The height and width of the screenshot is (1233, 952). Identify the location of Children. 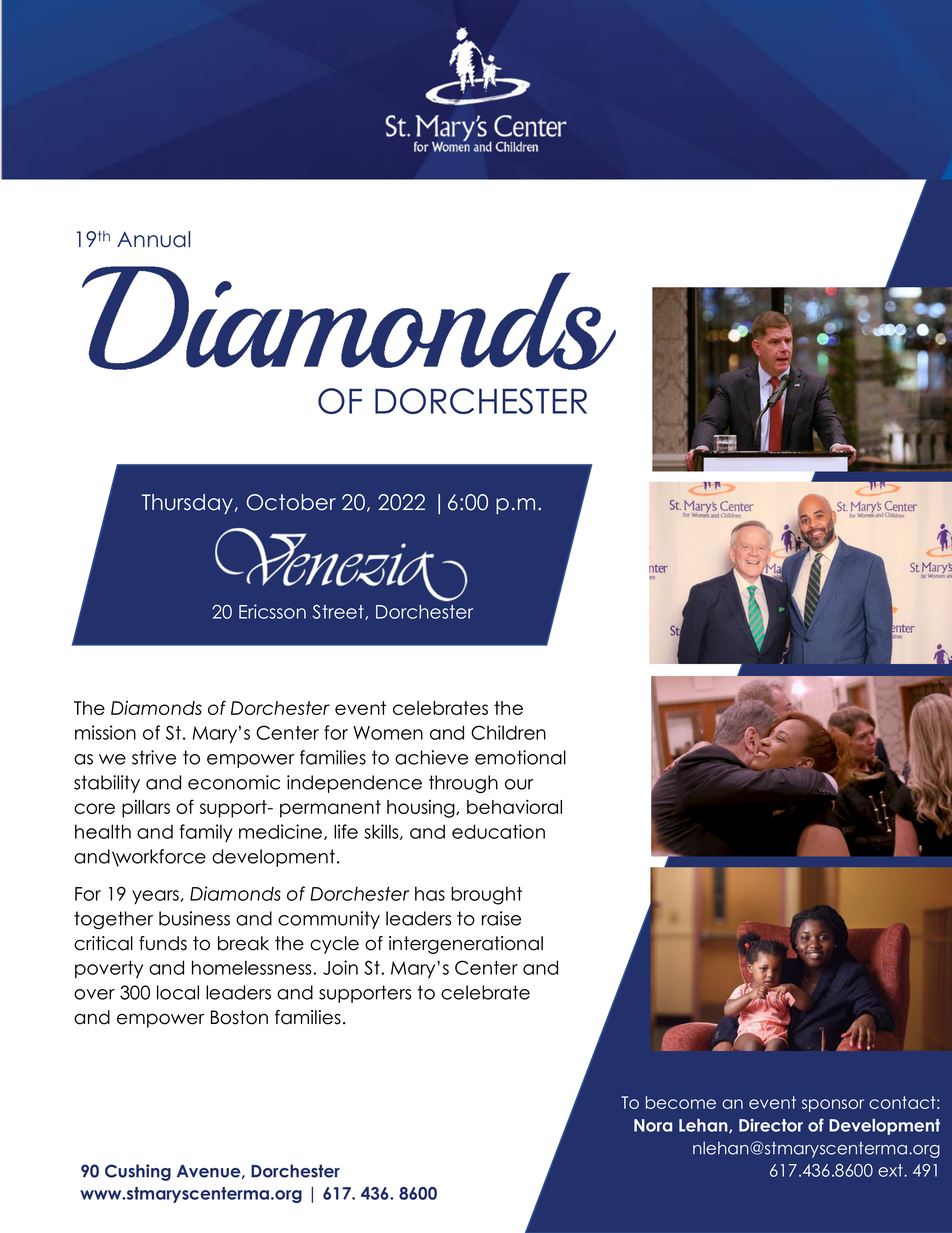
(508, 732).
